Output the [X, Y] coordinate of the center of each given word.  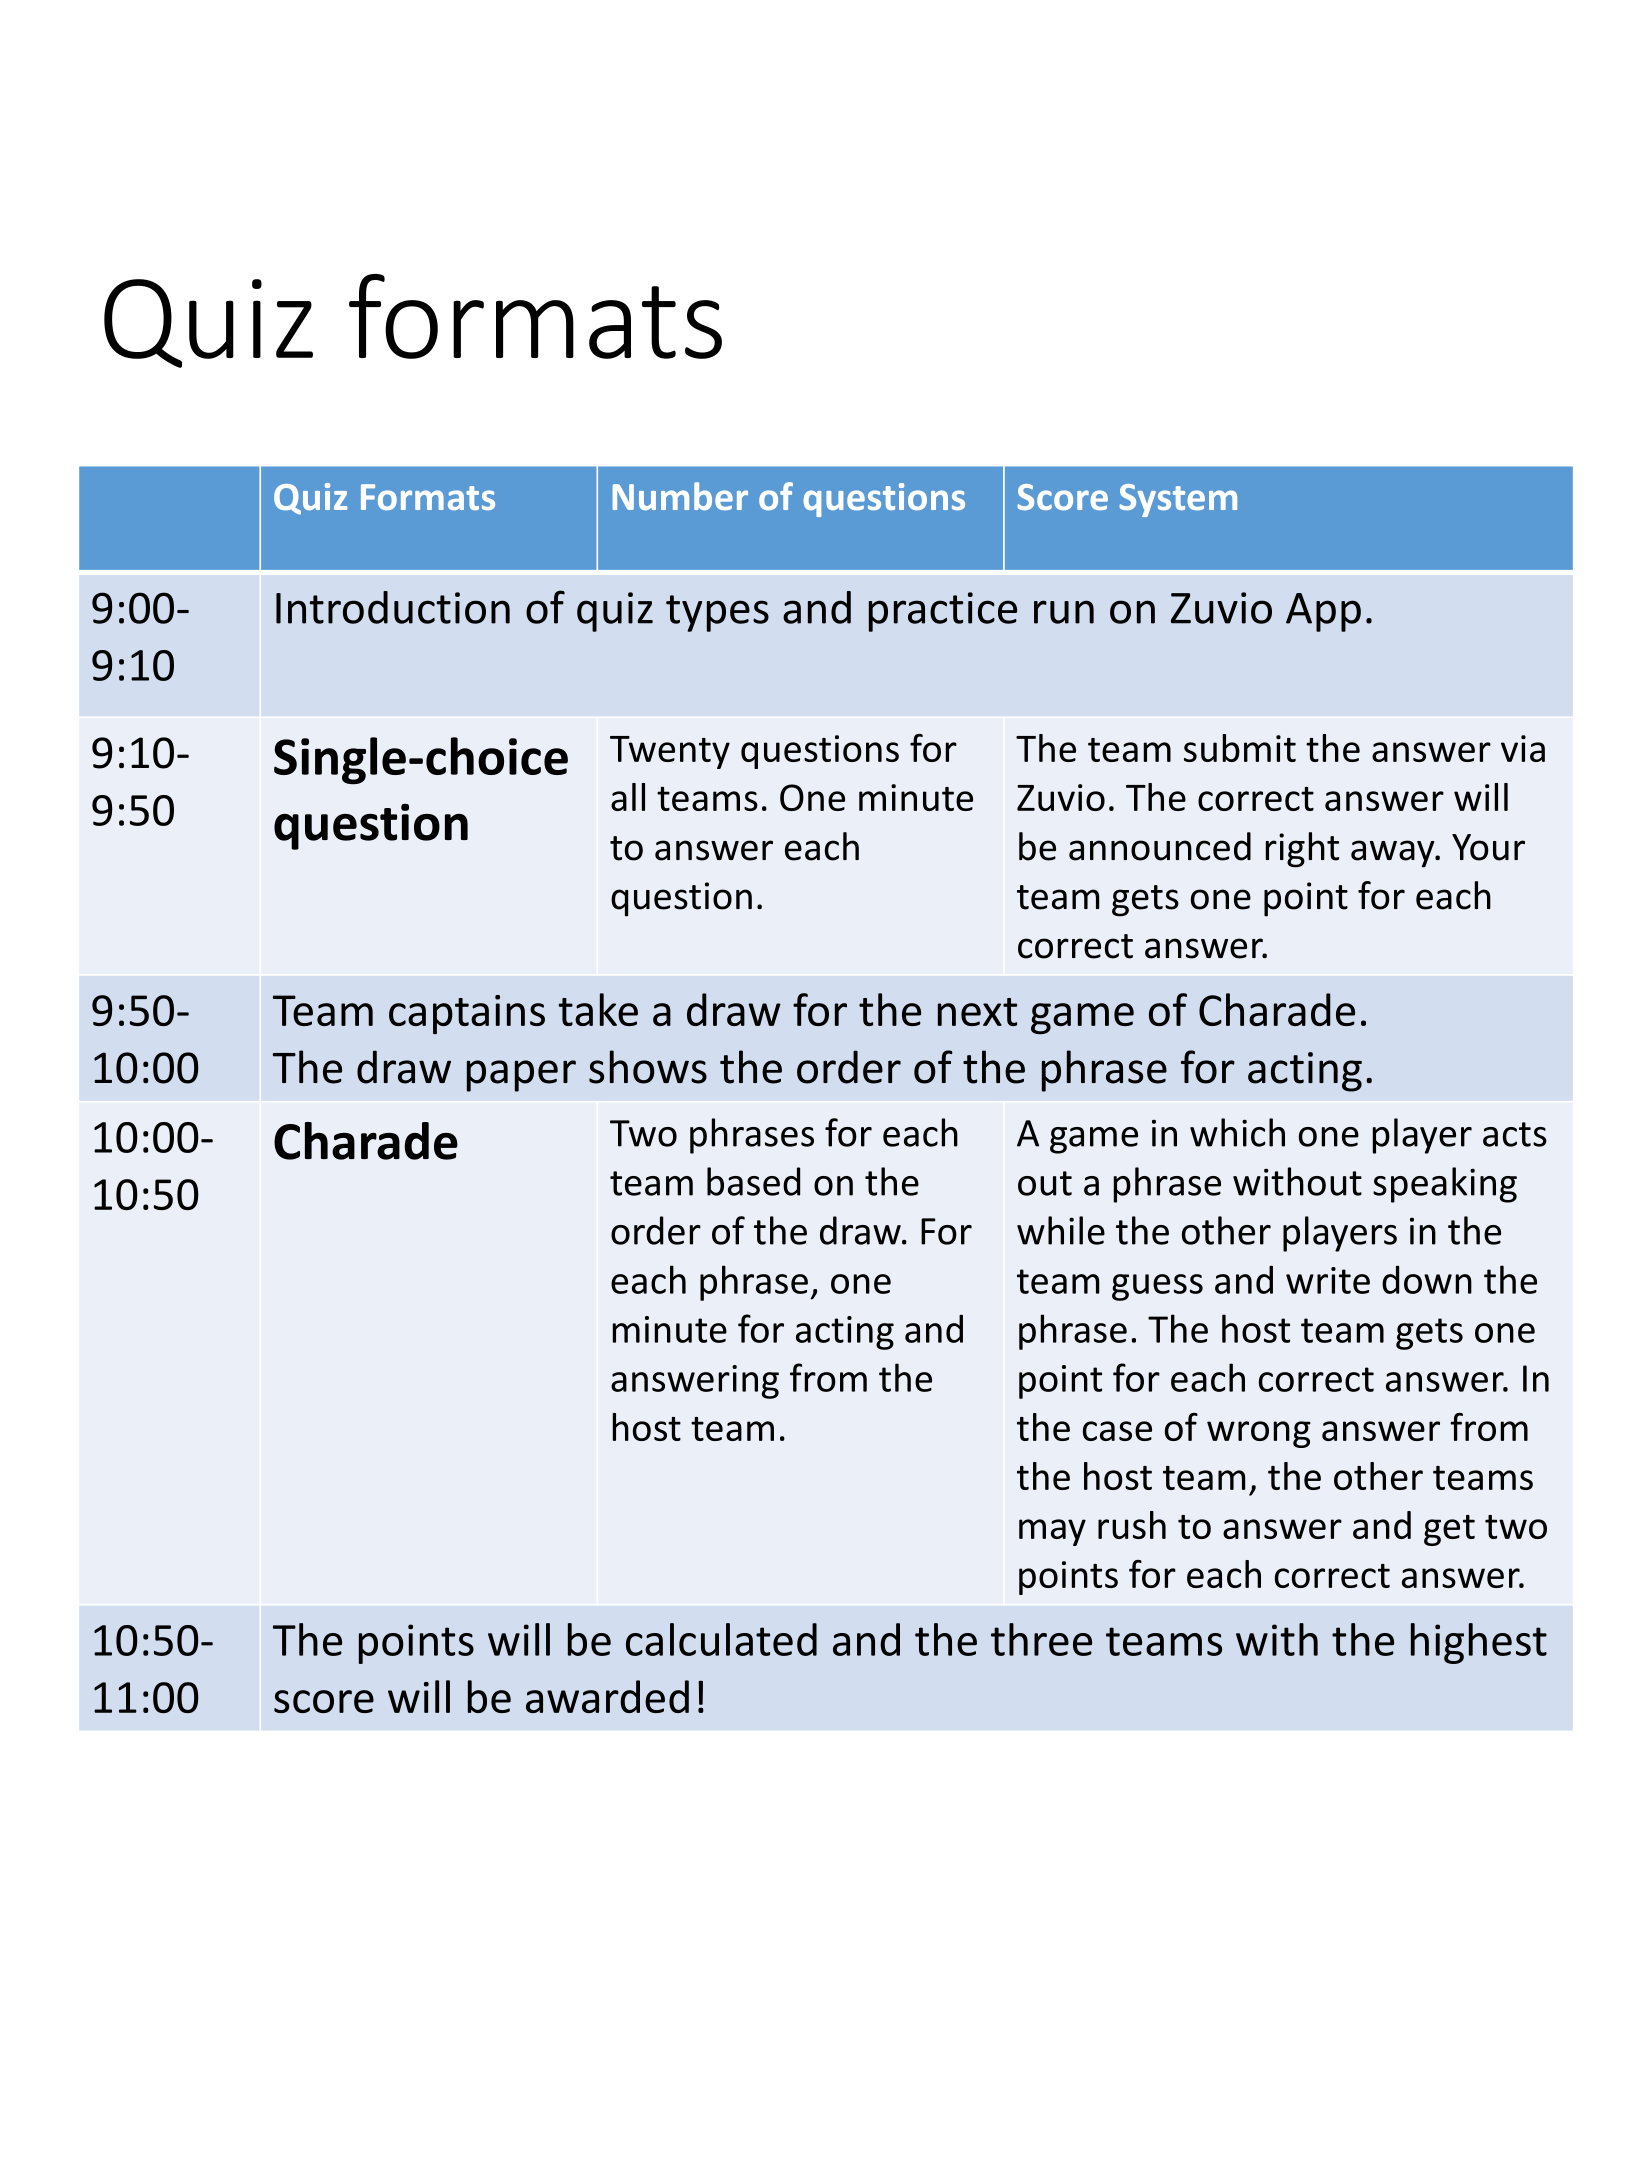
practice [943, 612]
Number [680, 496]
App [1323, 612]
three [1041, 1639]
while [1061, 1230]
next [977, 1012]
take [598, 1009]
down [1427, 1279]
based [753, 1181]
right [1302, 850]
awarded [607, 1696]
